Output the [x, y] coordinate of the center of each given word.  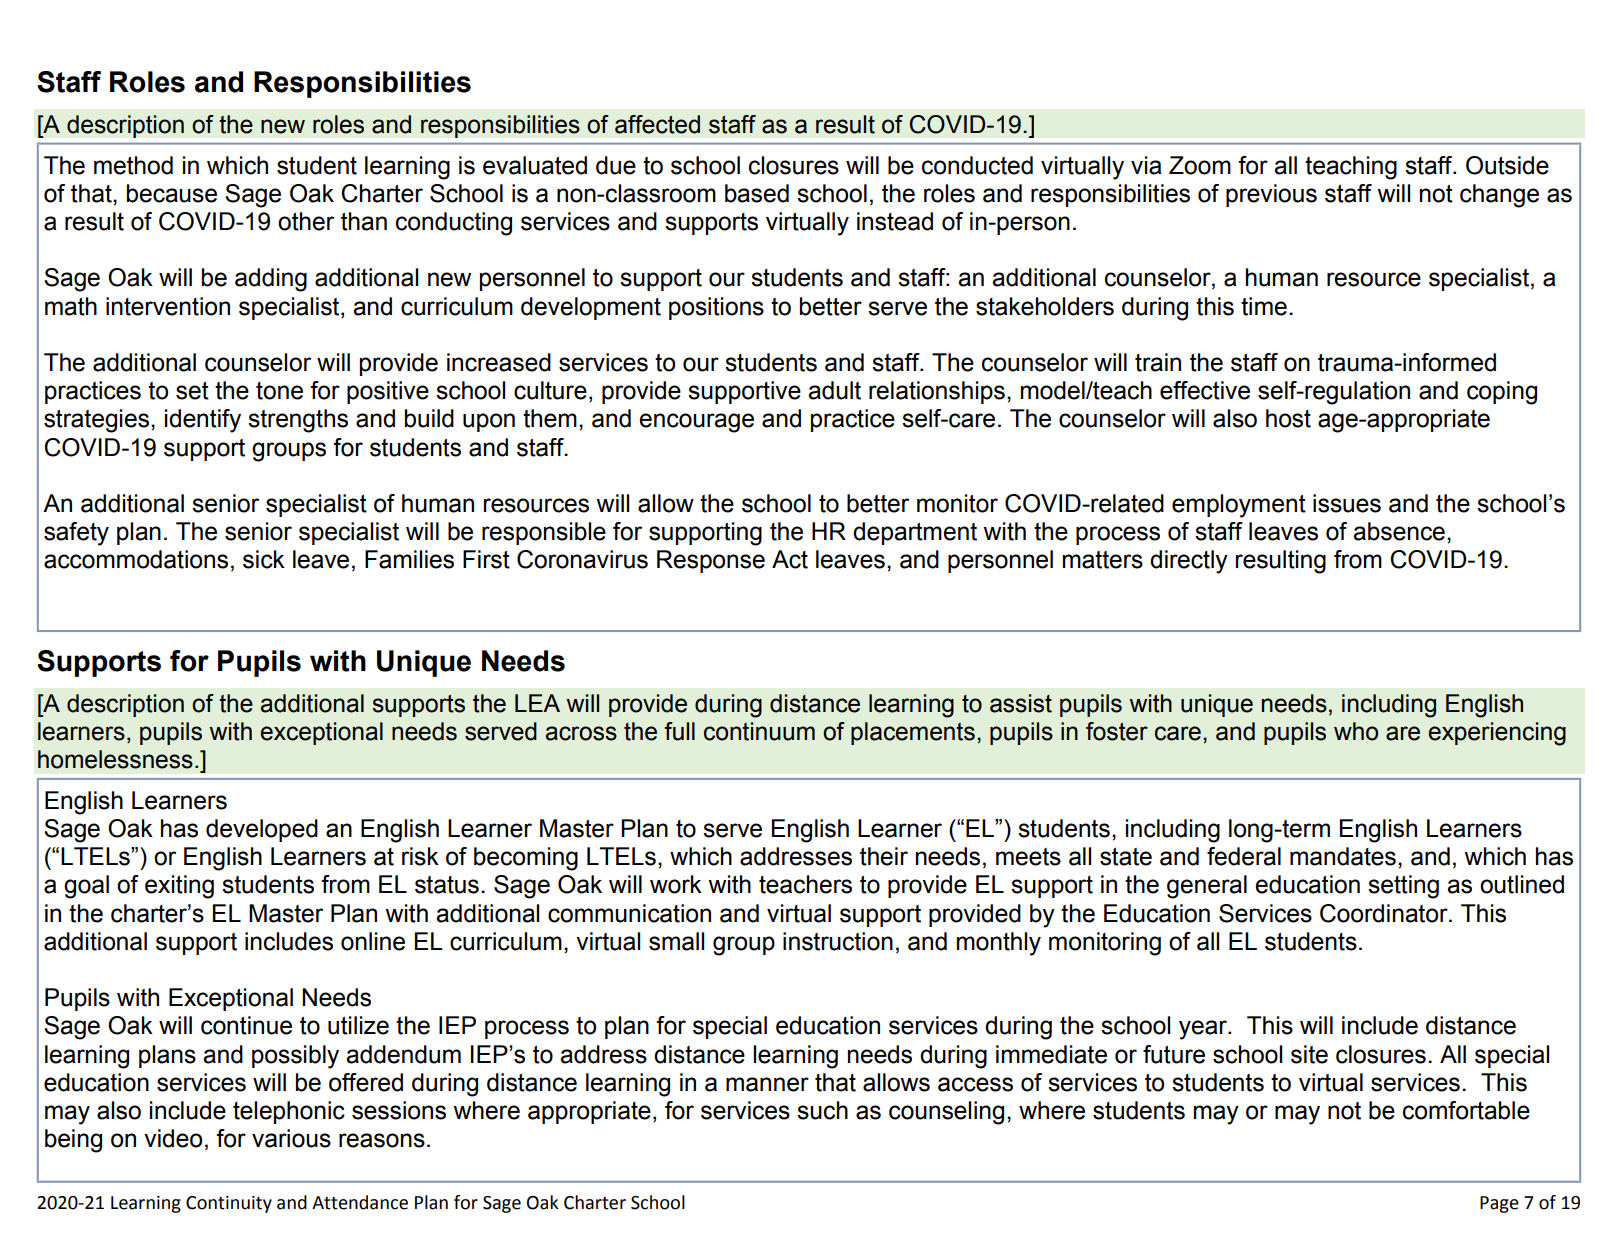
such [822, 1110]
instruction [838, 941]
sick [264, 559]
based [757, 193]
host [1288, 418]
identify [203, 421]
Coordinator [1385, 913]
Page [1499, 1204]
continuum [759, 731]
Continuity [229, 1204]
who [1356, 731]
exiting [179, 887]
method [133, 165]
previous [1271, 195]
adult [834, 390]
